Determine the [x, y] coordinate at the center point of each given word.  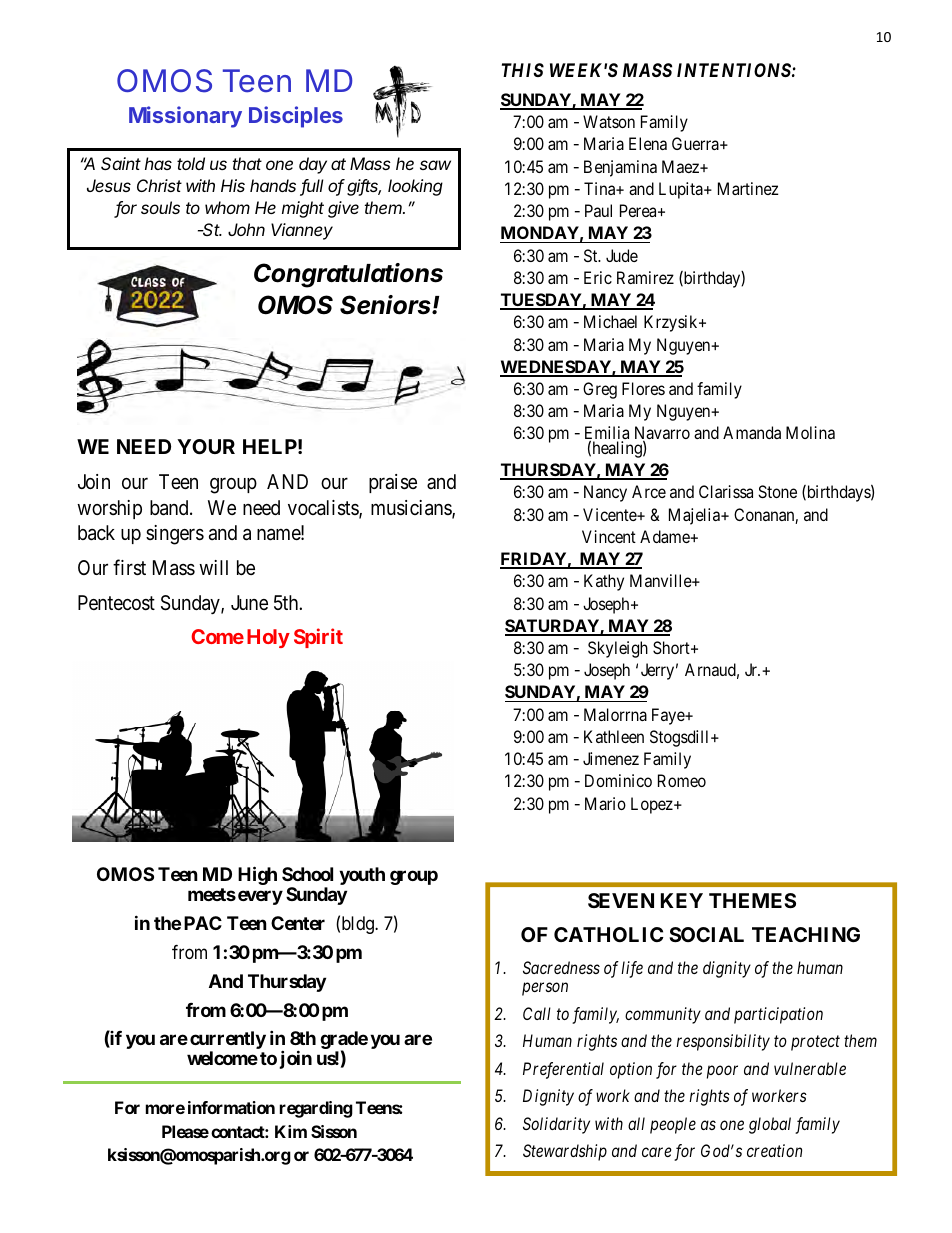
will [213, 567]
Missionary [185, 117]
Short [672, 647]
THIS [523, 70]
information [231, 1107]
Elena [648, 143]
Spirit [318, 638]
